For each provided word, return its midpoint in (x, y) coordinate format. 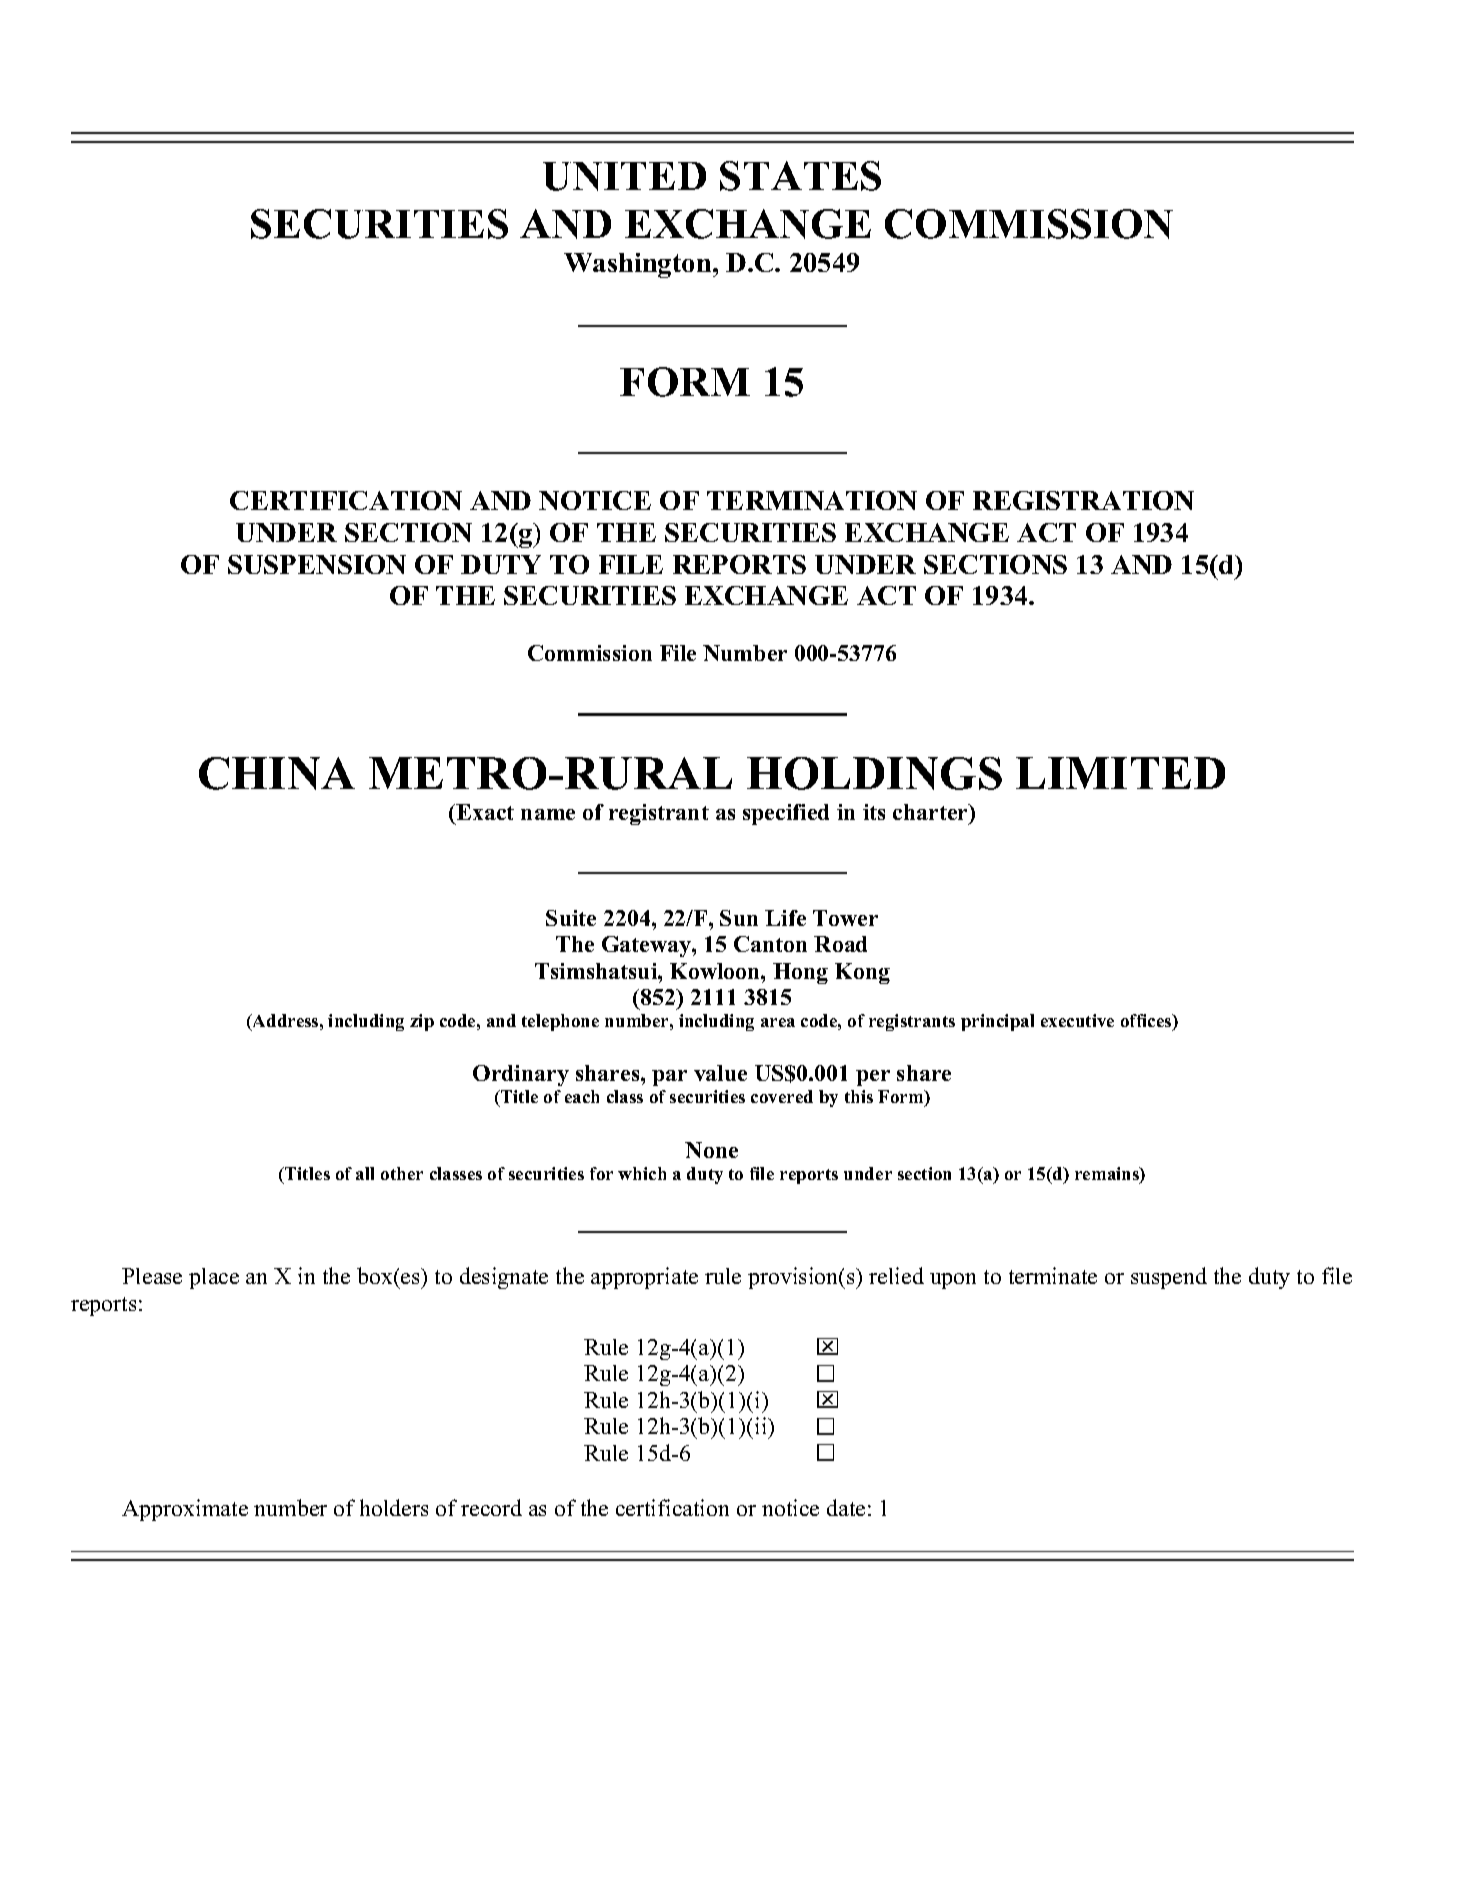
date (846, 1507)
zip (422, 1022)
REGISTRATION (1083, 500)
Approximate (185, 1510)
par (669, 1078)
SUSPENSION (317, 564)
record (491, 1507)
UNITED (624, 176)
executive (1077, 1020)
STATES (800, 176)
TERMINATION (812, 500)
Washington (639, 265)
